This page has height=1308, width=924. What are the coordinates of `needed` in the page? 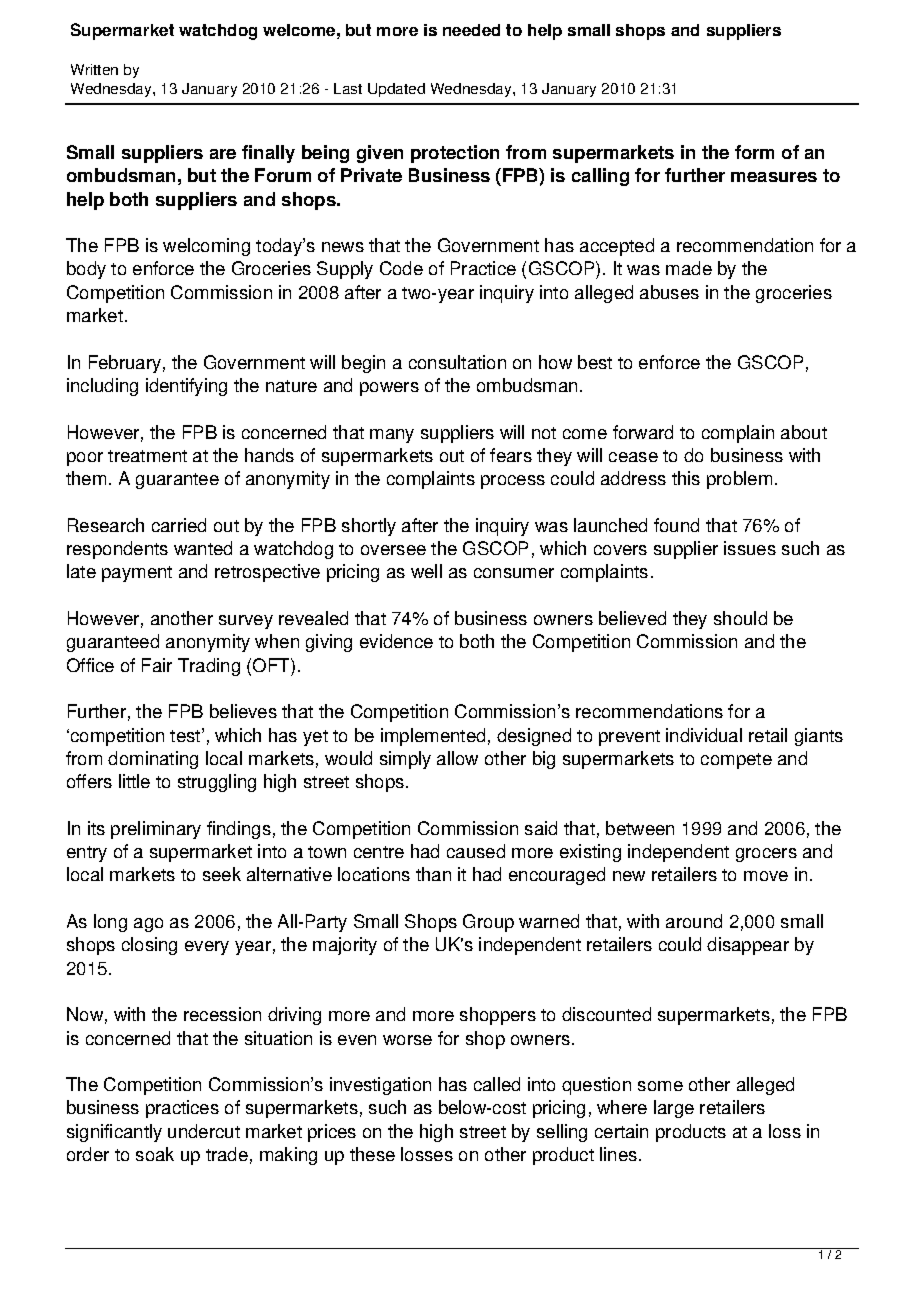 It's located at (471, 30).
